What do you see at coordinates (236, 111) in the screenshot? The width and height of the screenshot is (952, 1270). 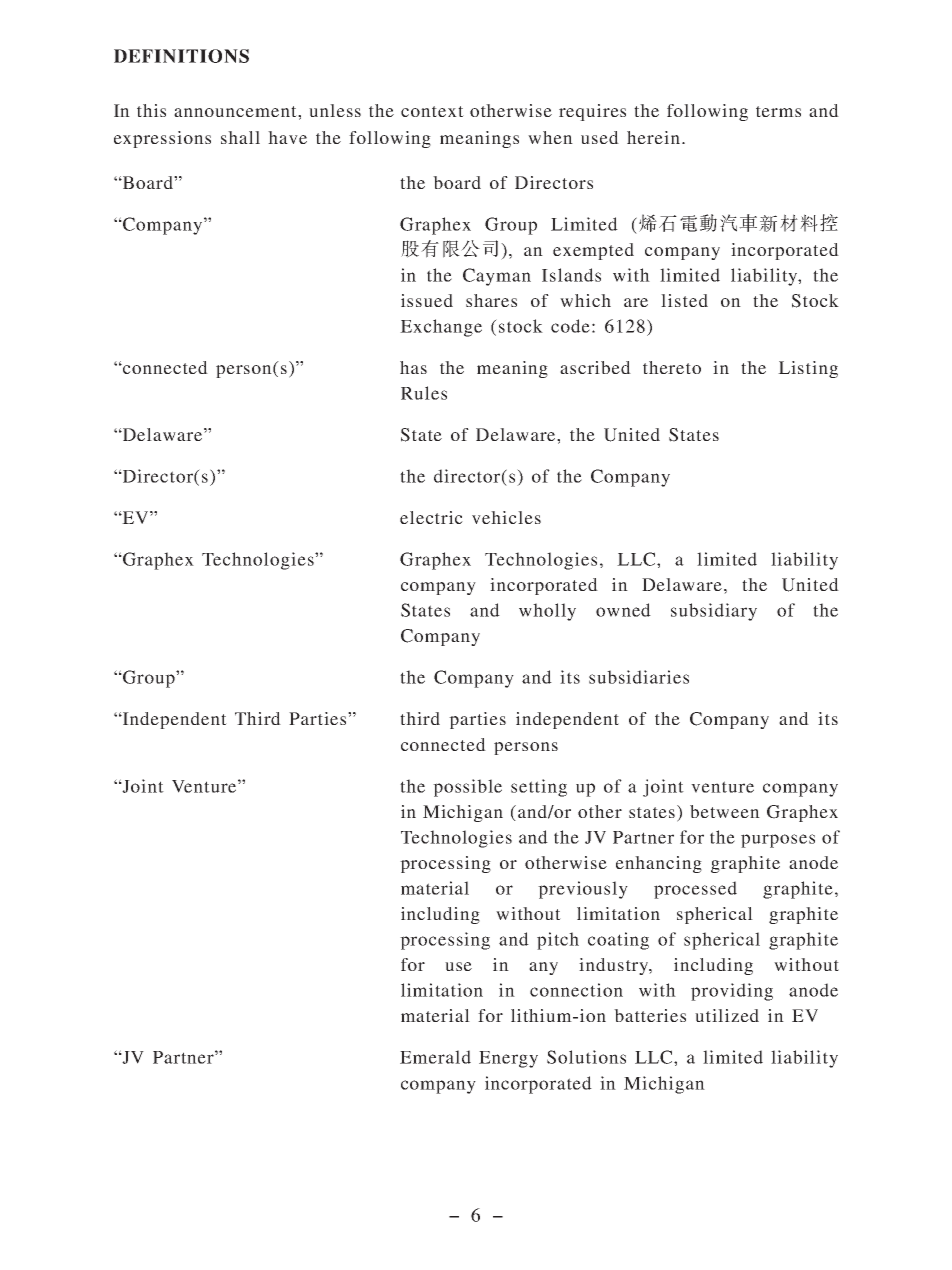 I see `announcement` at bounding box center [236, 111].
